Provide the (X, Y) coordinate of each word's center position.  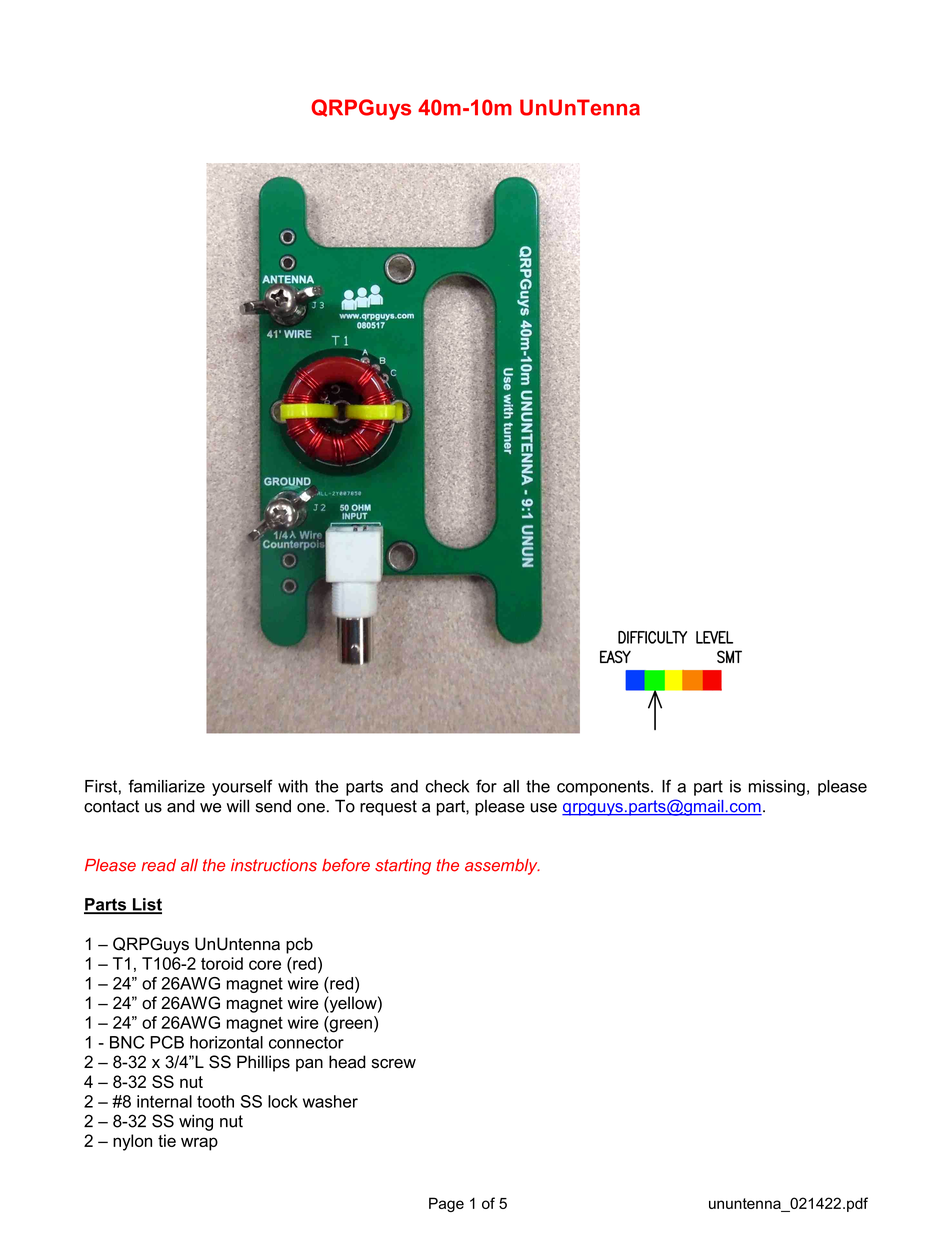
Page (446, 1204)
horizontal (226, 1042)
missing (777, 788)
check (447, 786)
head (347, 1062)
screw (394, 1064)
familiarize (167, 786)
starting (403, 867)
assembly (502, 867)
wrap (199, 1144)
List (146, 905)
